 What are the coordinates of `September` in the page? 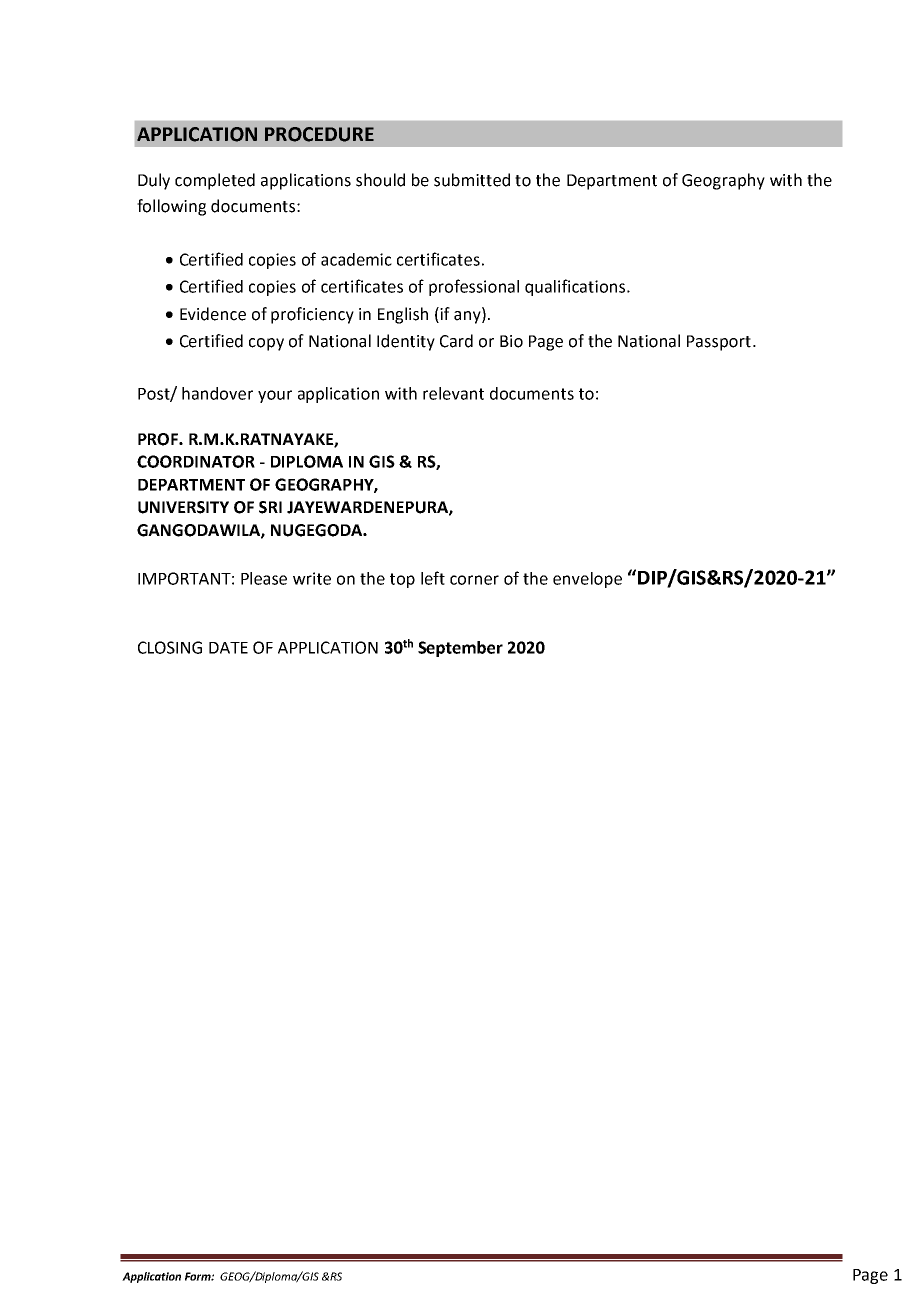 It's located at (460, 649).
